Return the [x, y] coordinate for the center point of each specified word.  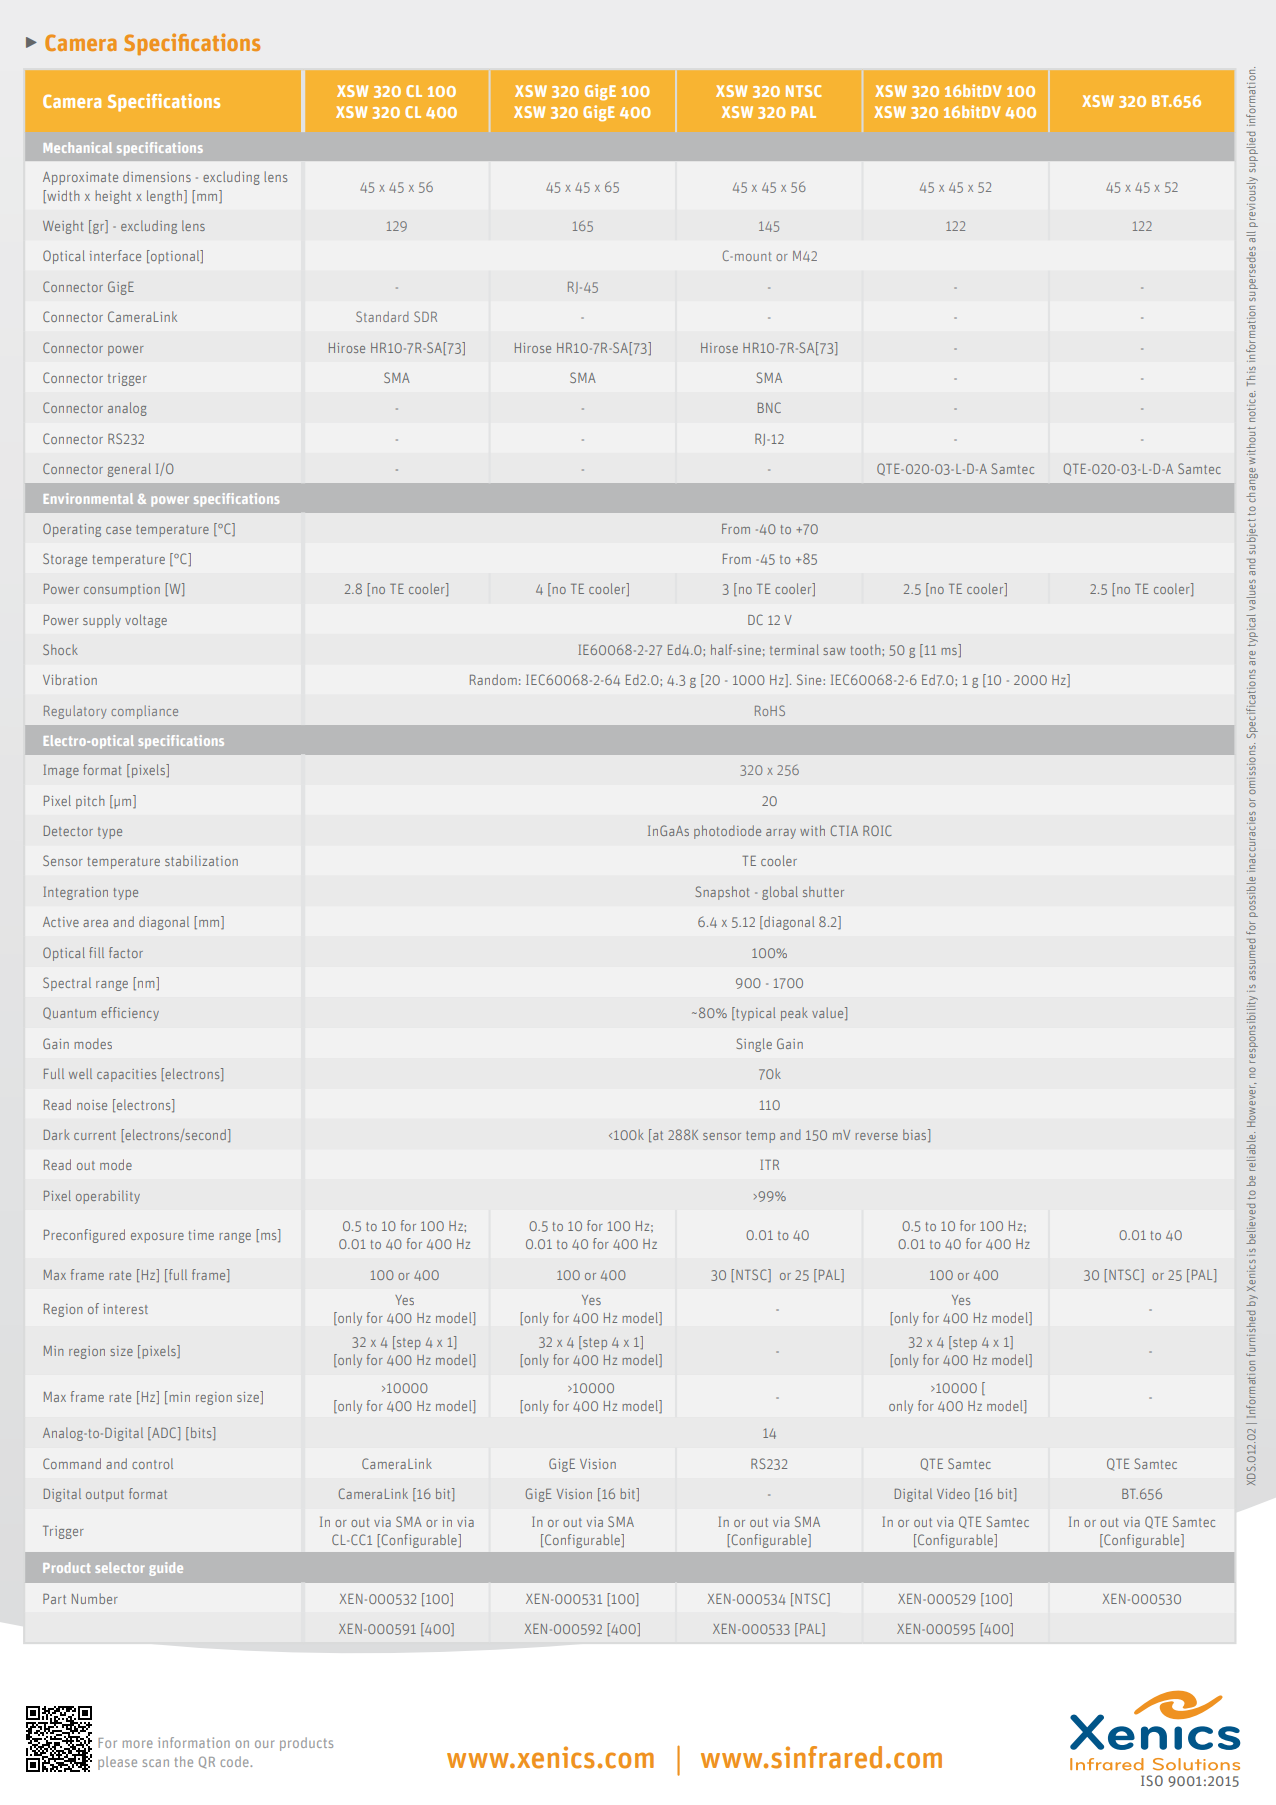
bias [916, 1135]
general [129, 470]
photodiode [727, 832]
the [183, 1761]
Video [953, 1493]
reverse [877, 1136]
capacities [126, 1075]
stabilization [201, 860]
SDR [425, 316]
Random [493, 679]
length [166, 197]
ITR [769, 1164]
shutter [823, 891]
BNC [769, 407]
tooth [866, 649]
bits [202, 1433]
